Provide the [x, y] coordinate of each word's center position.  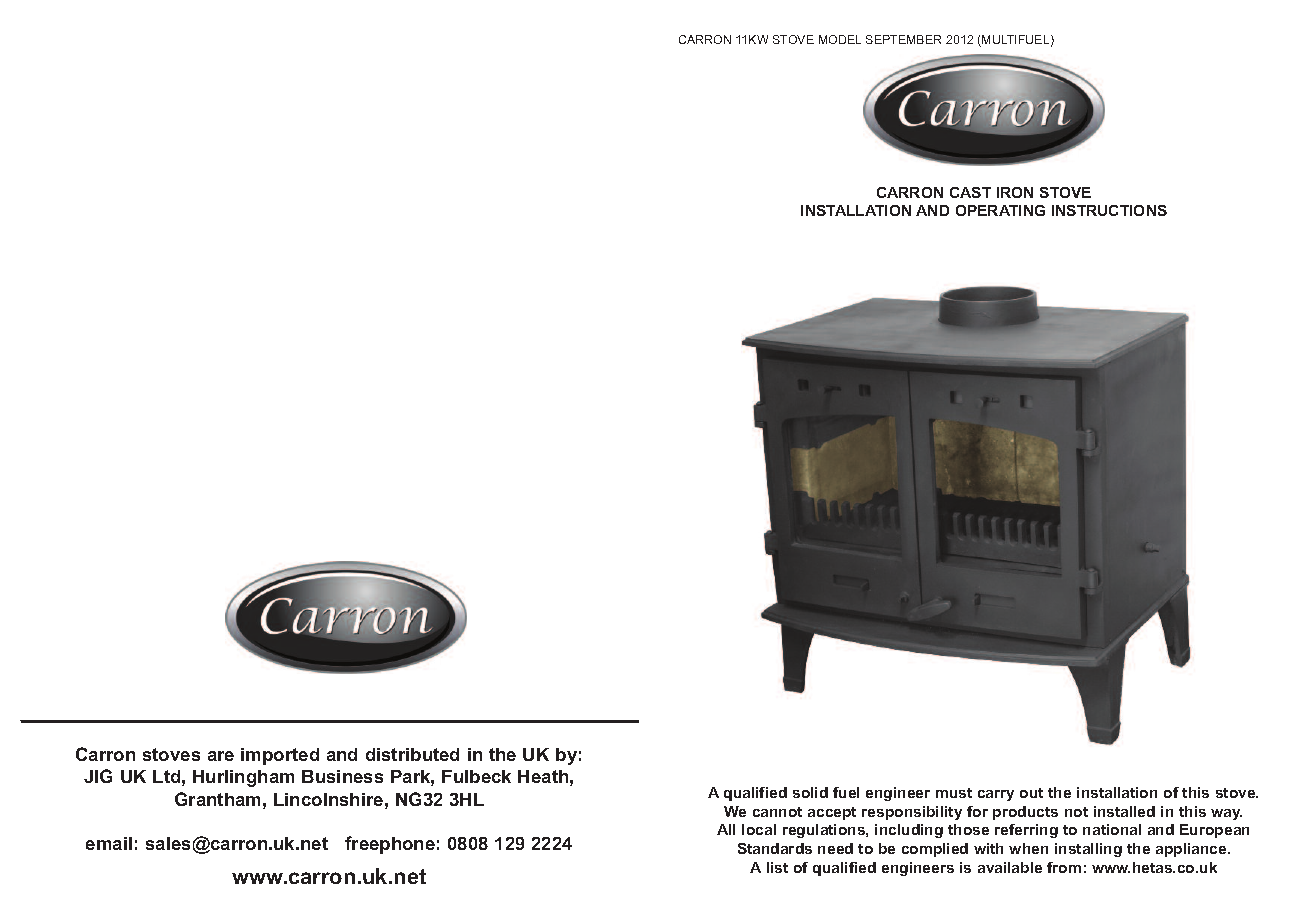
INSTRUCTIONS [1109, 210]
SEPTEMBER [903, 39]
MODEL [840, 39]
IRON [1015, 192]
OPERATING [1000, 210]
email [109, 843]
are [221, 756]
